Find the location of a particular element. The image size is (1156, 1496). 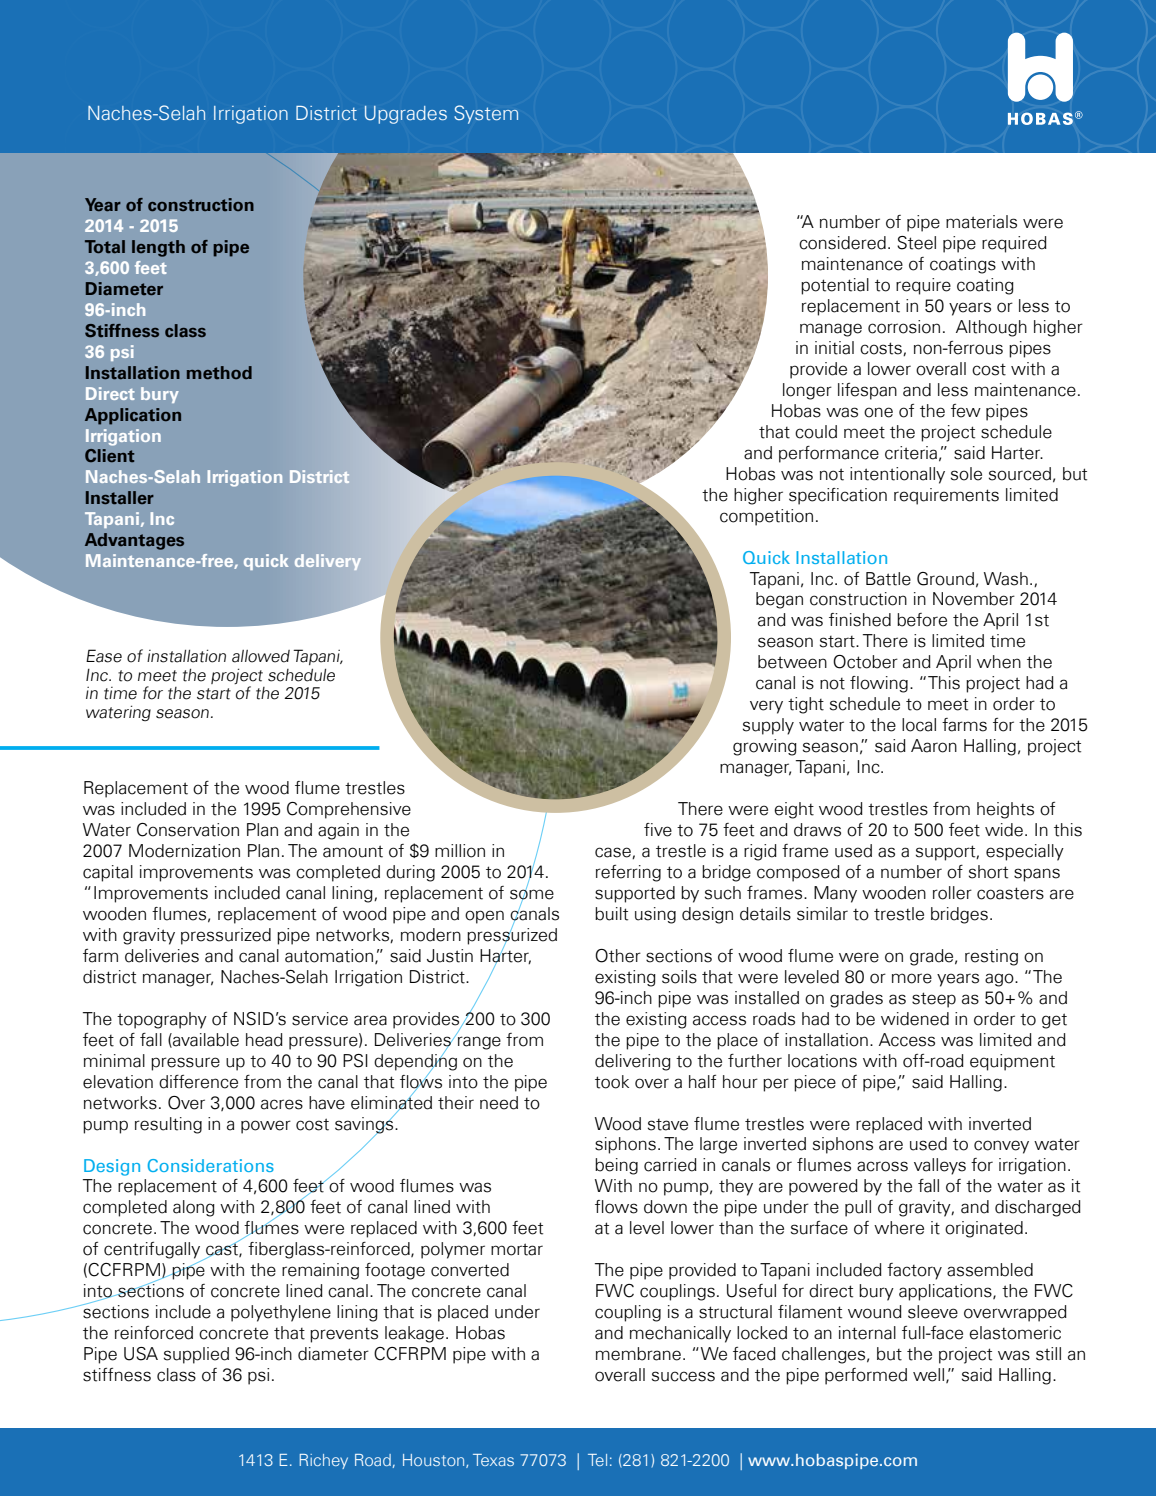

Advantages is located at coordinates (134, 541).
